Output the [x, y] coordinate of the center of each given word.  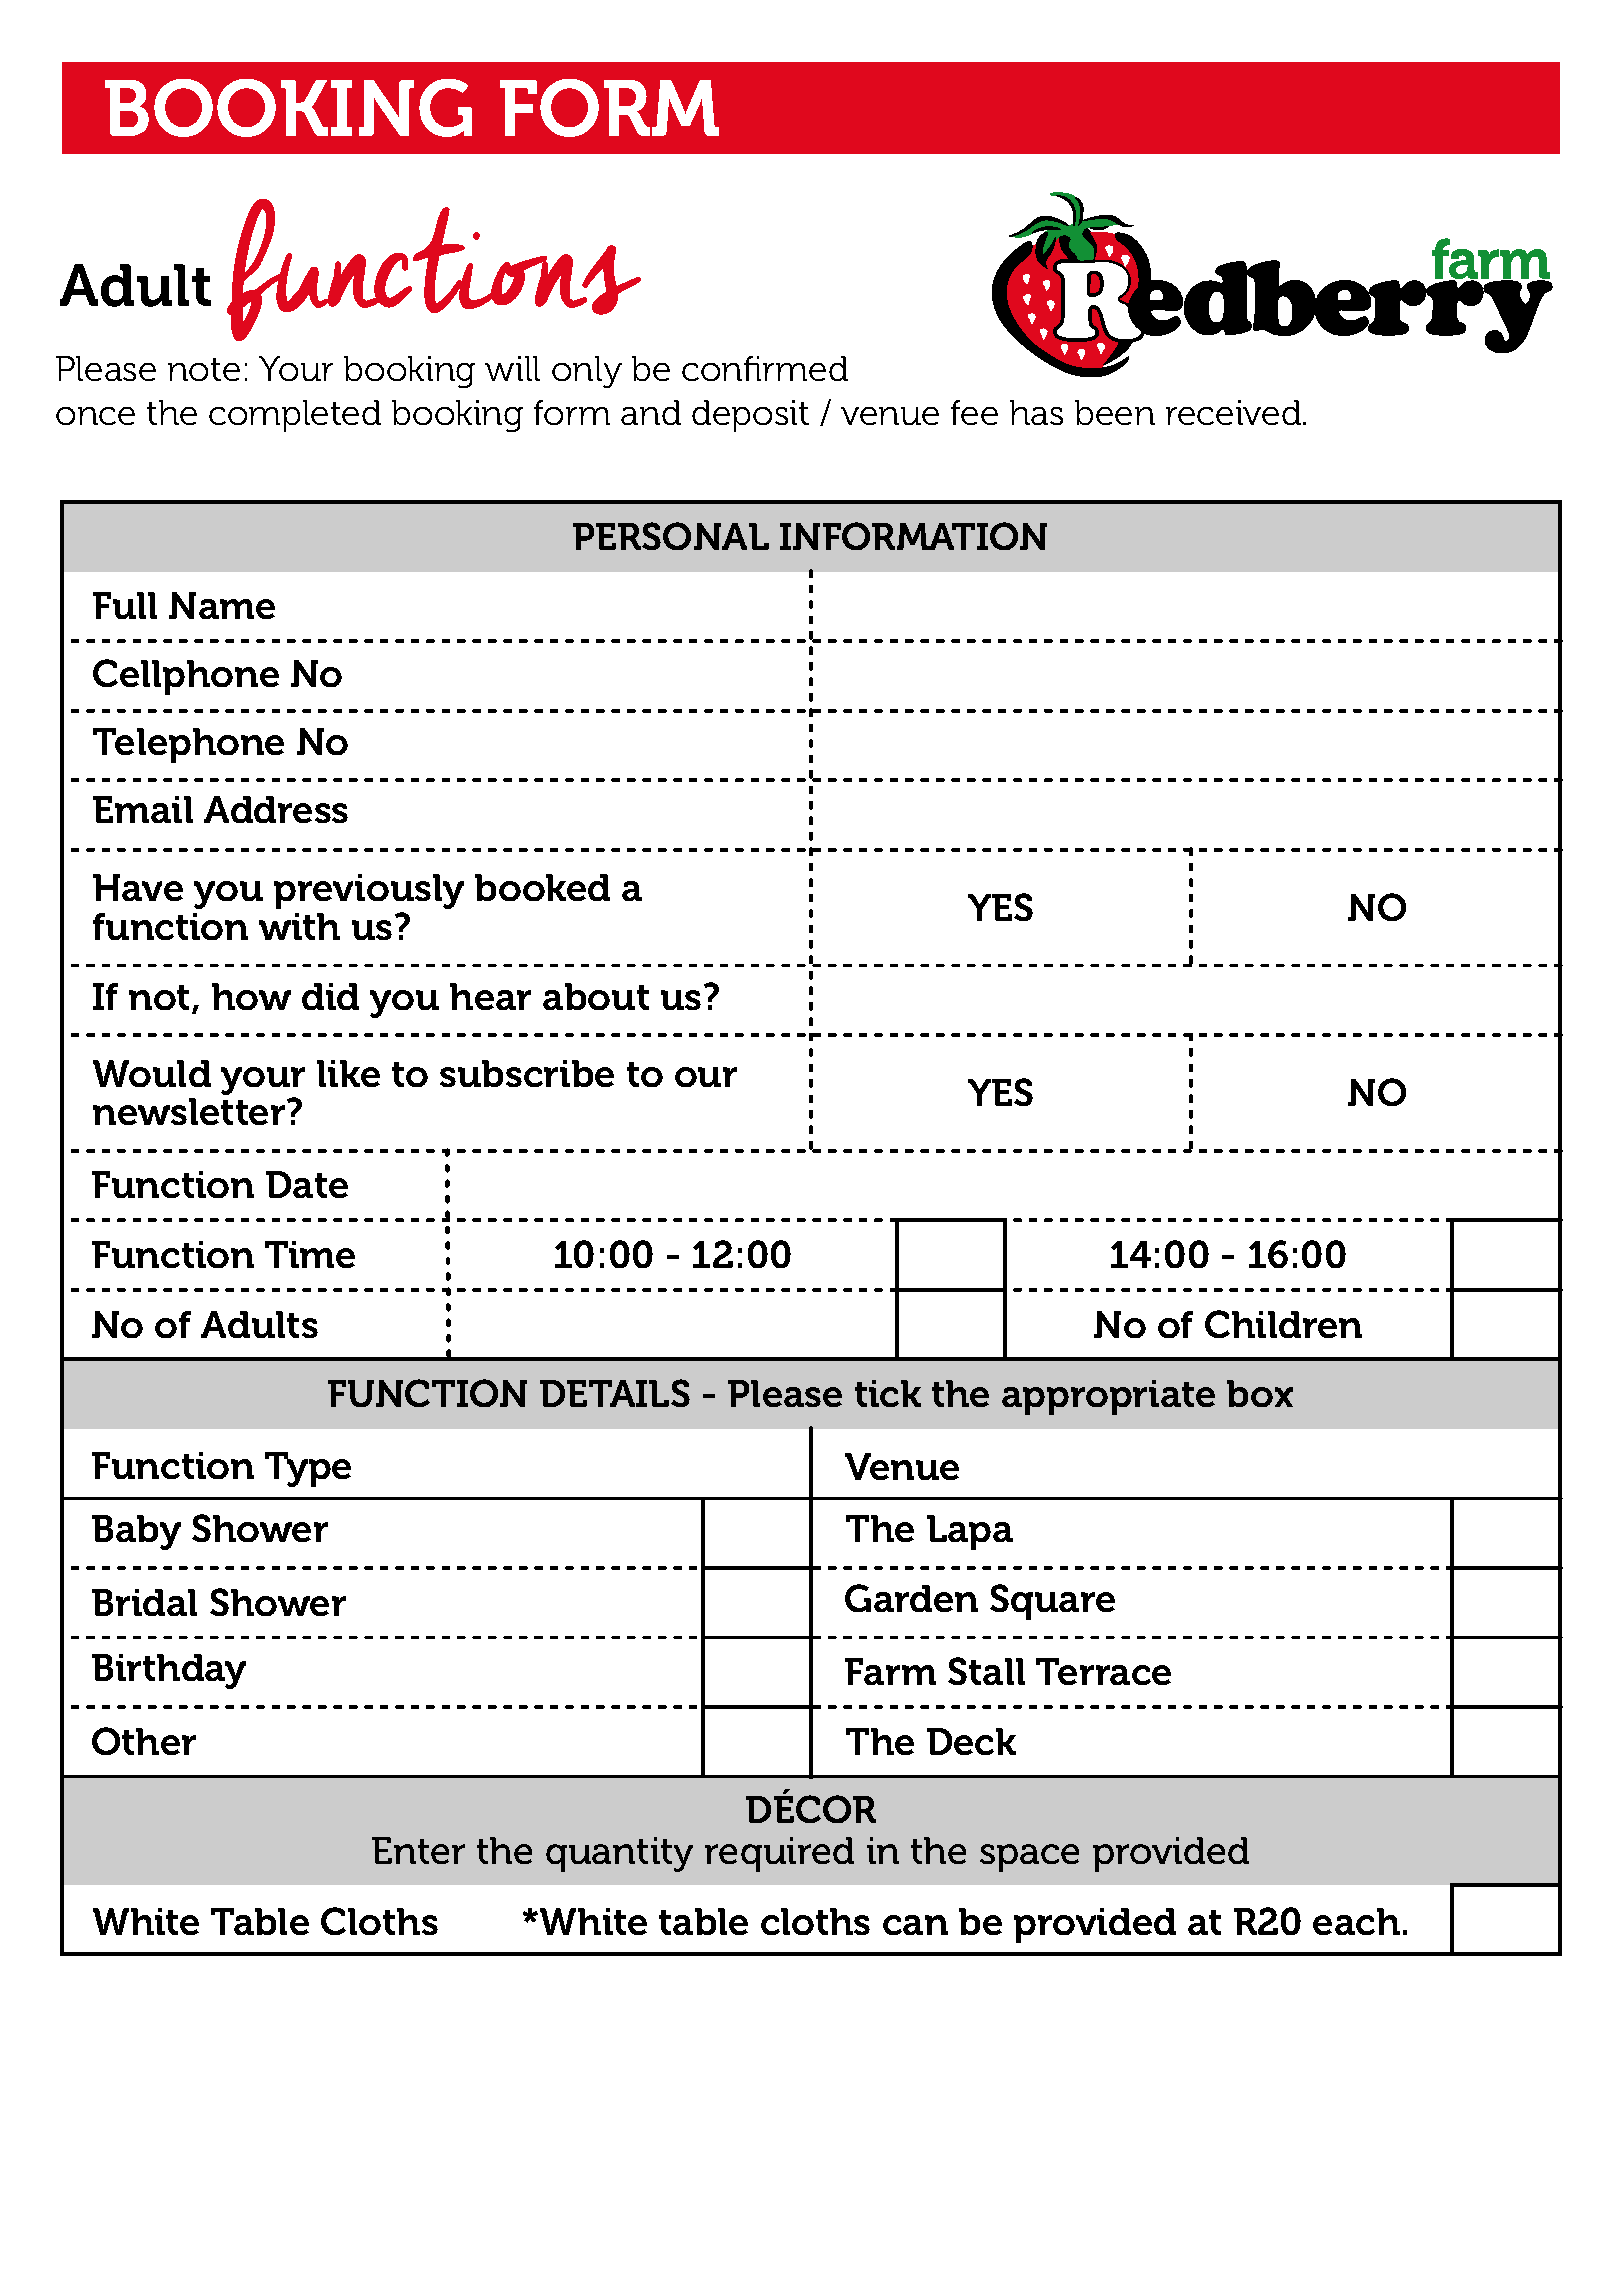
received [1235, 412]
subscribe [527, 1073]
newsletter [190, 1111]
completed [295, 416]
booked [542, 887]
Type [308, 1469]
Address [276, 809]
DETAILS [615, 1393]
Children [1283, 1324]
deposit [750, 416]
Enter [418, 1850]
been [1115, 412]
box [1260, 1393]
